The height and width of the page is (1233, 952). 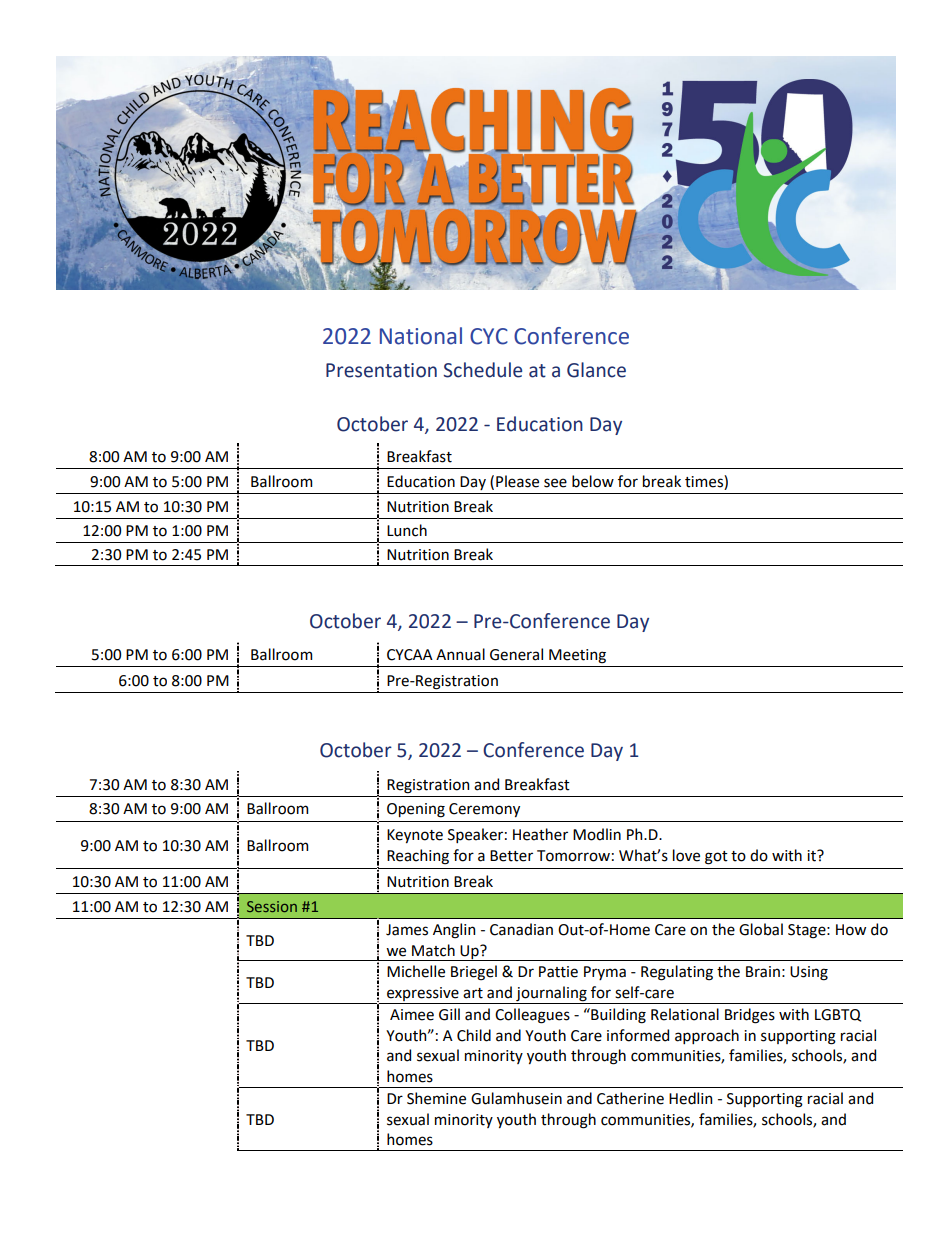 I want to click on below, so click(x=593, y=481).
